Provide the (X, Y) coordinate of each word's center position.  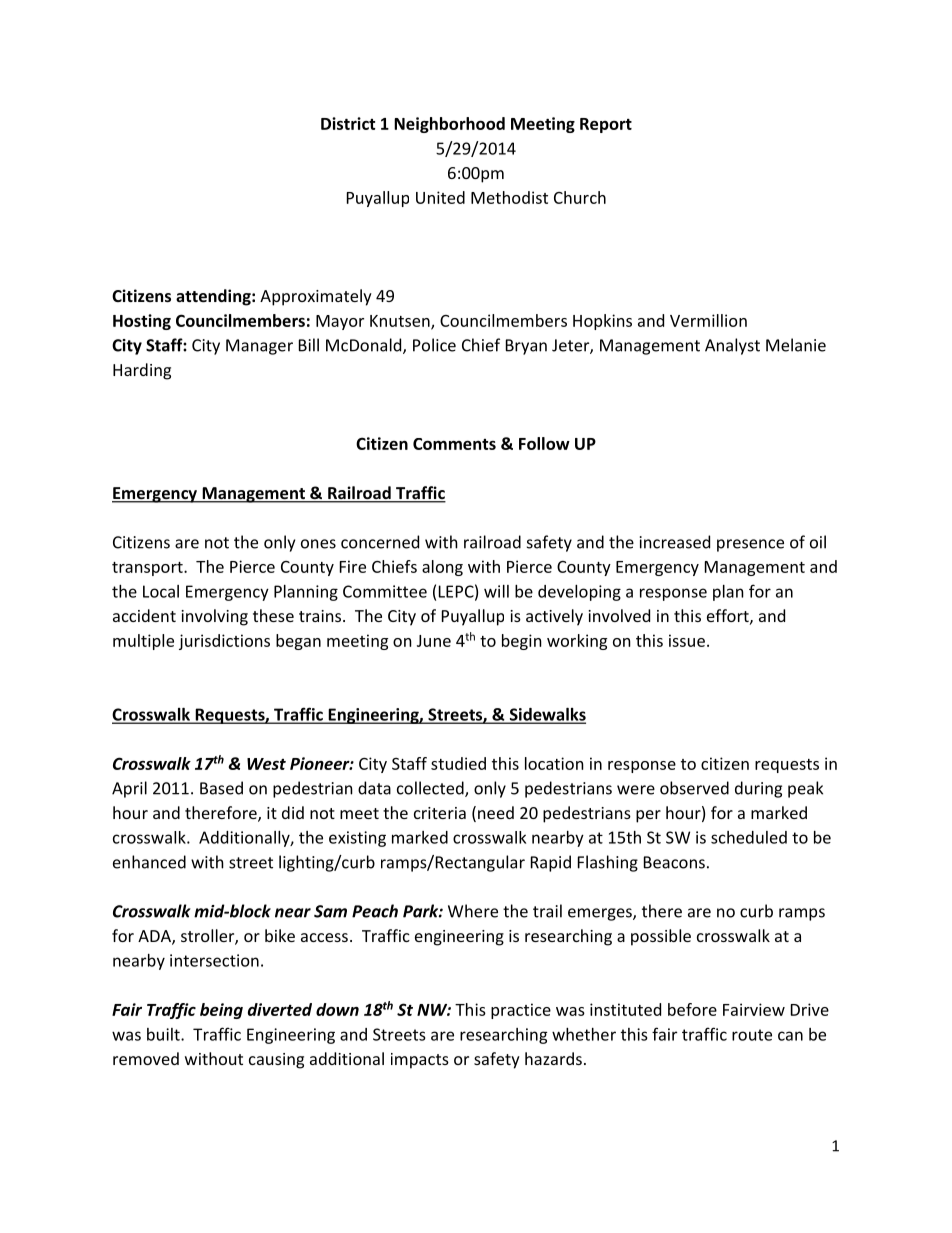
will (496, 591)
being (221, 1011)
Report (606, 125)
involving (214, 617)
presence (750, 545)
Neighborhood (449, 125)
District (348, 123)
